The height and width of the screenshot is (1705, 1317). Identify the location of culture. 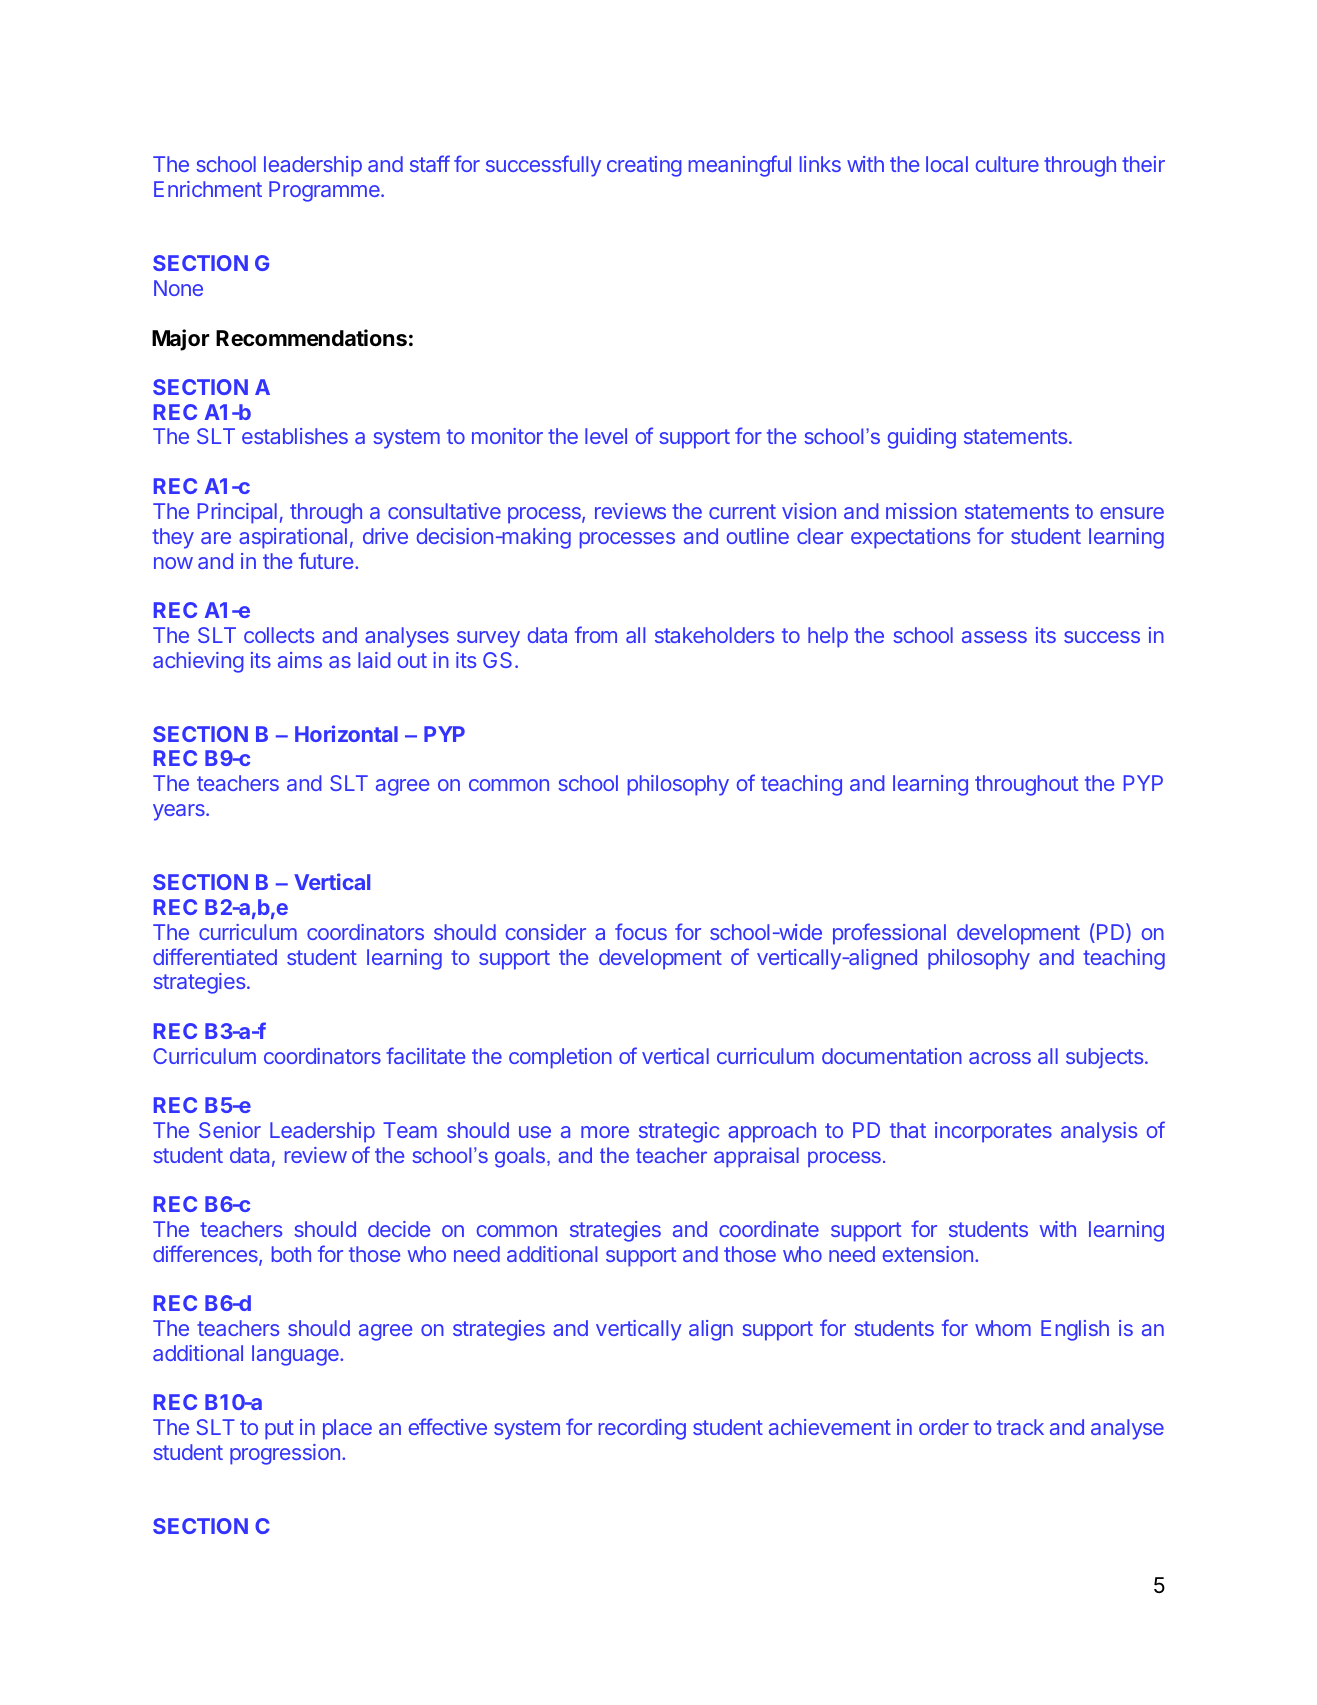
(1007, 164).
